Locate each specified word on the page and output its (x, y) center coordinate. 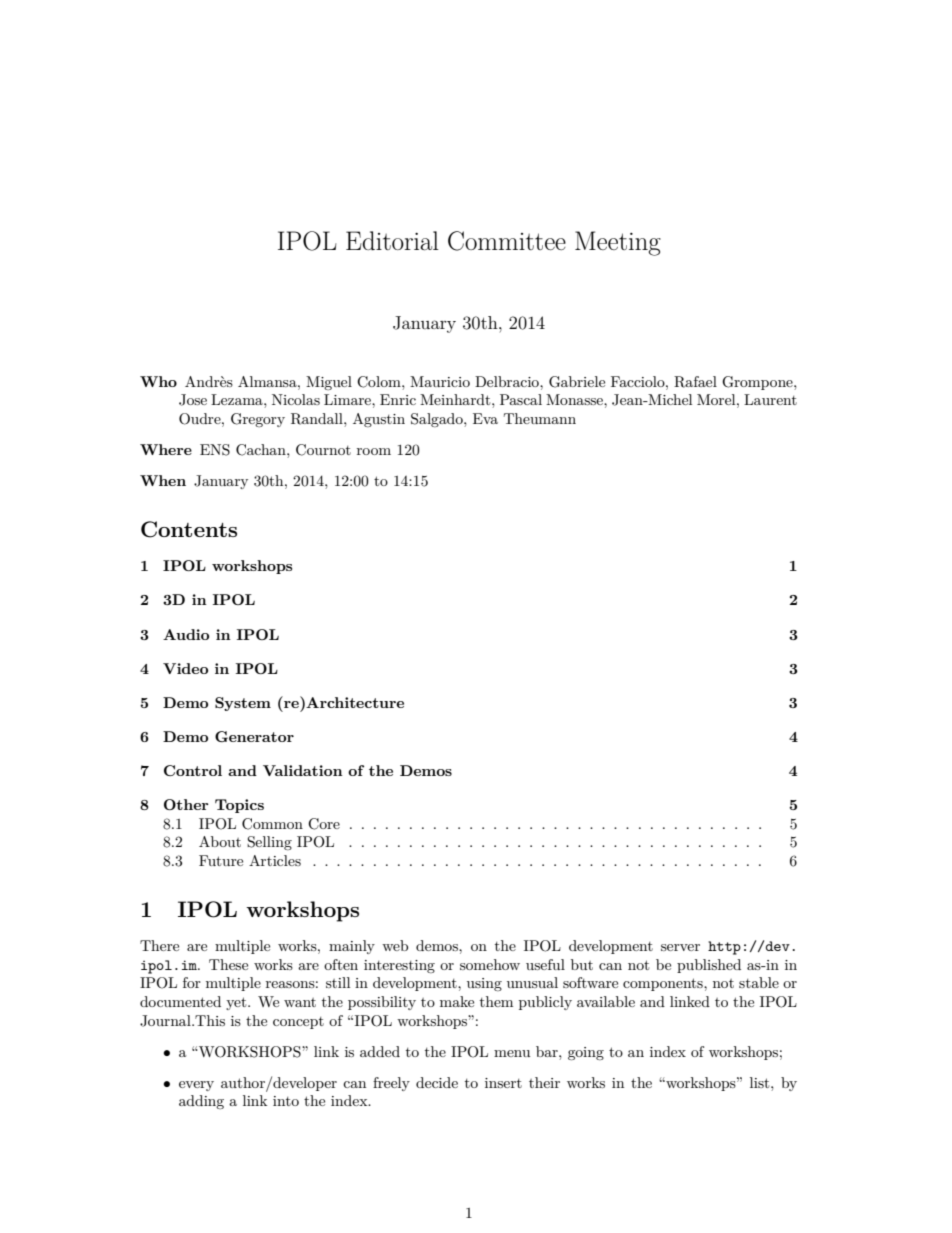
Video (185, 668)
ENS (215, 450)
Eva (485, 418)
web (395, 945)
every (196, 1086)
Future (221, 860)
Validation (303, 770)
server (680, 947)
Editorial (392, 241)
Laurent (770, 399)
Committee (507, 241)
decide (437, 1082)
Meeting (618, 243)
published (709, 966)
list (761, 1082)
